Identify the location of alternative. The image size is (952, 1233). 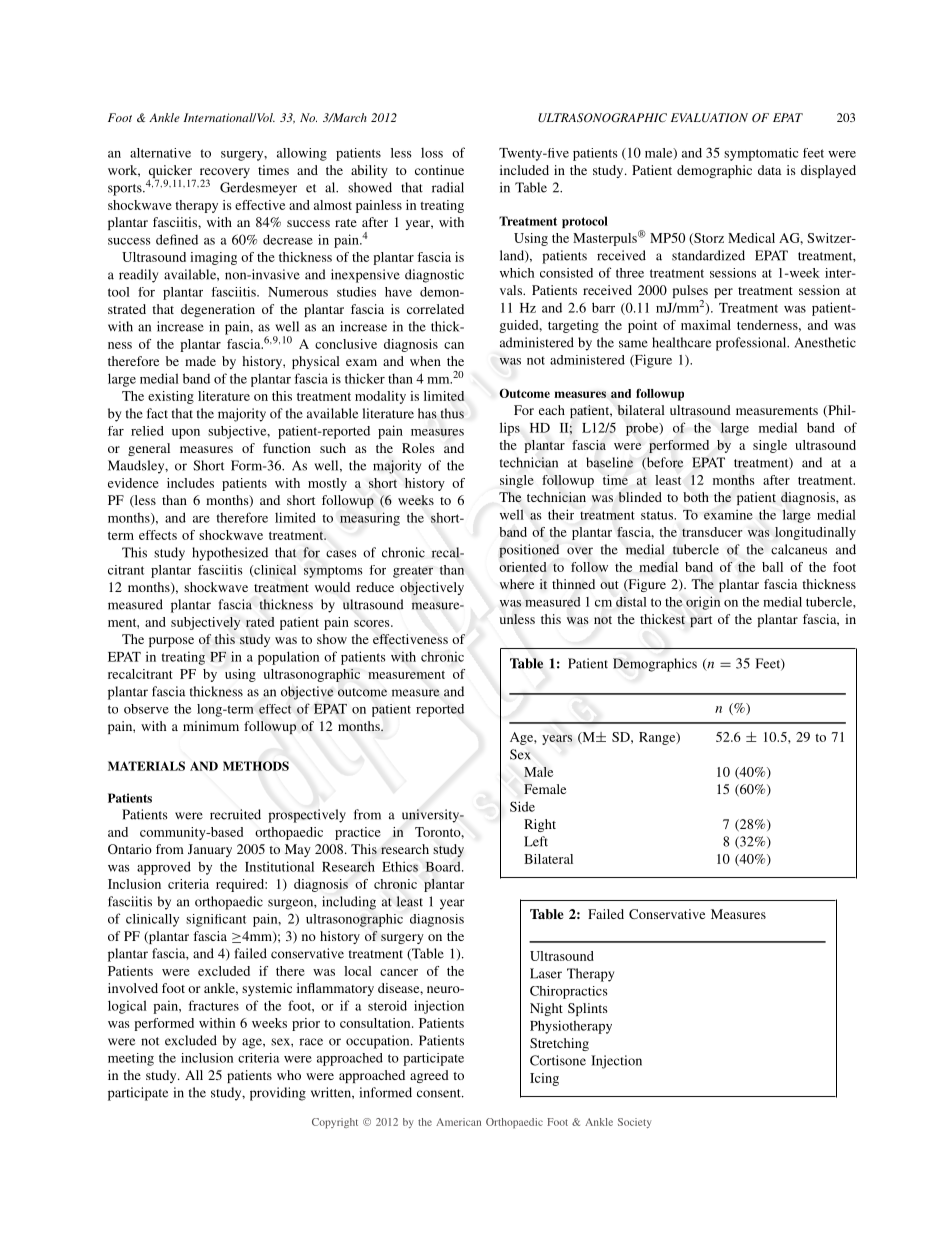
(160, 153).
